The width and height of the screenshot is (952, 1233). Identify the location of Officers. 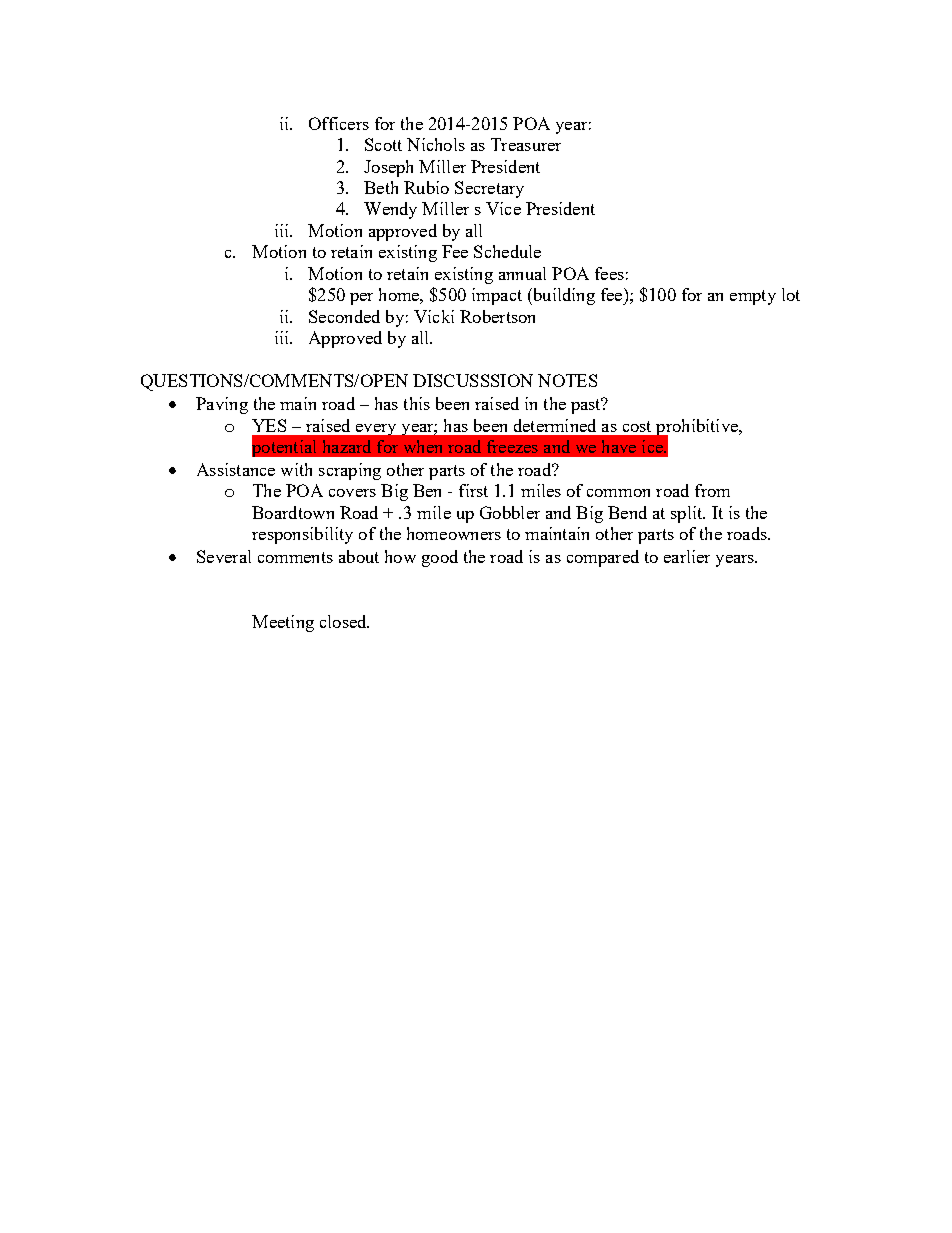
(339, 123).
